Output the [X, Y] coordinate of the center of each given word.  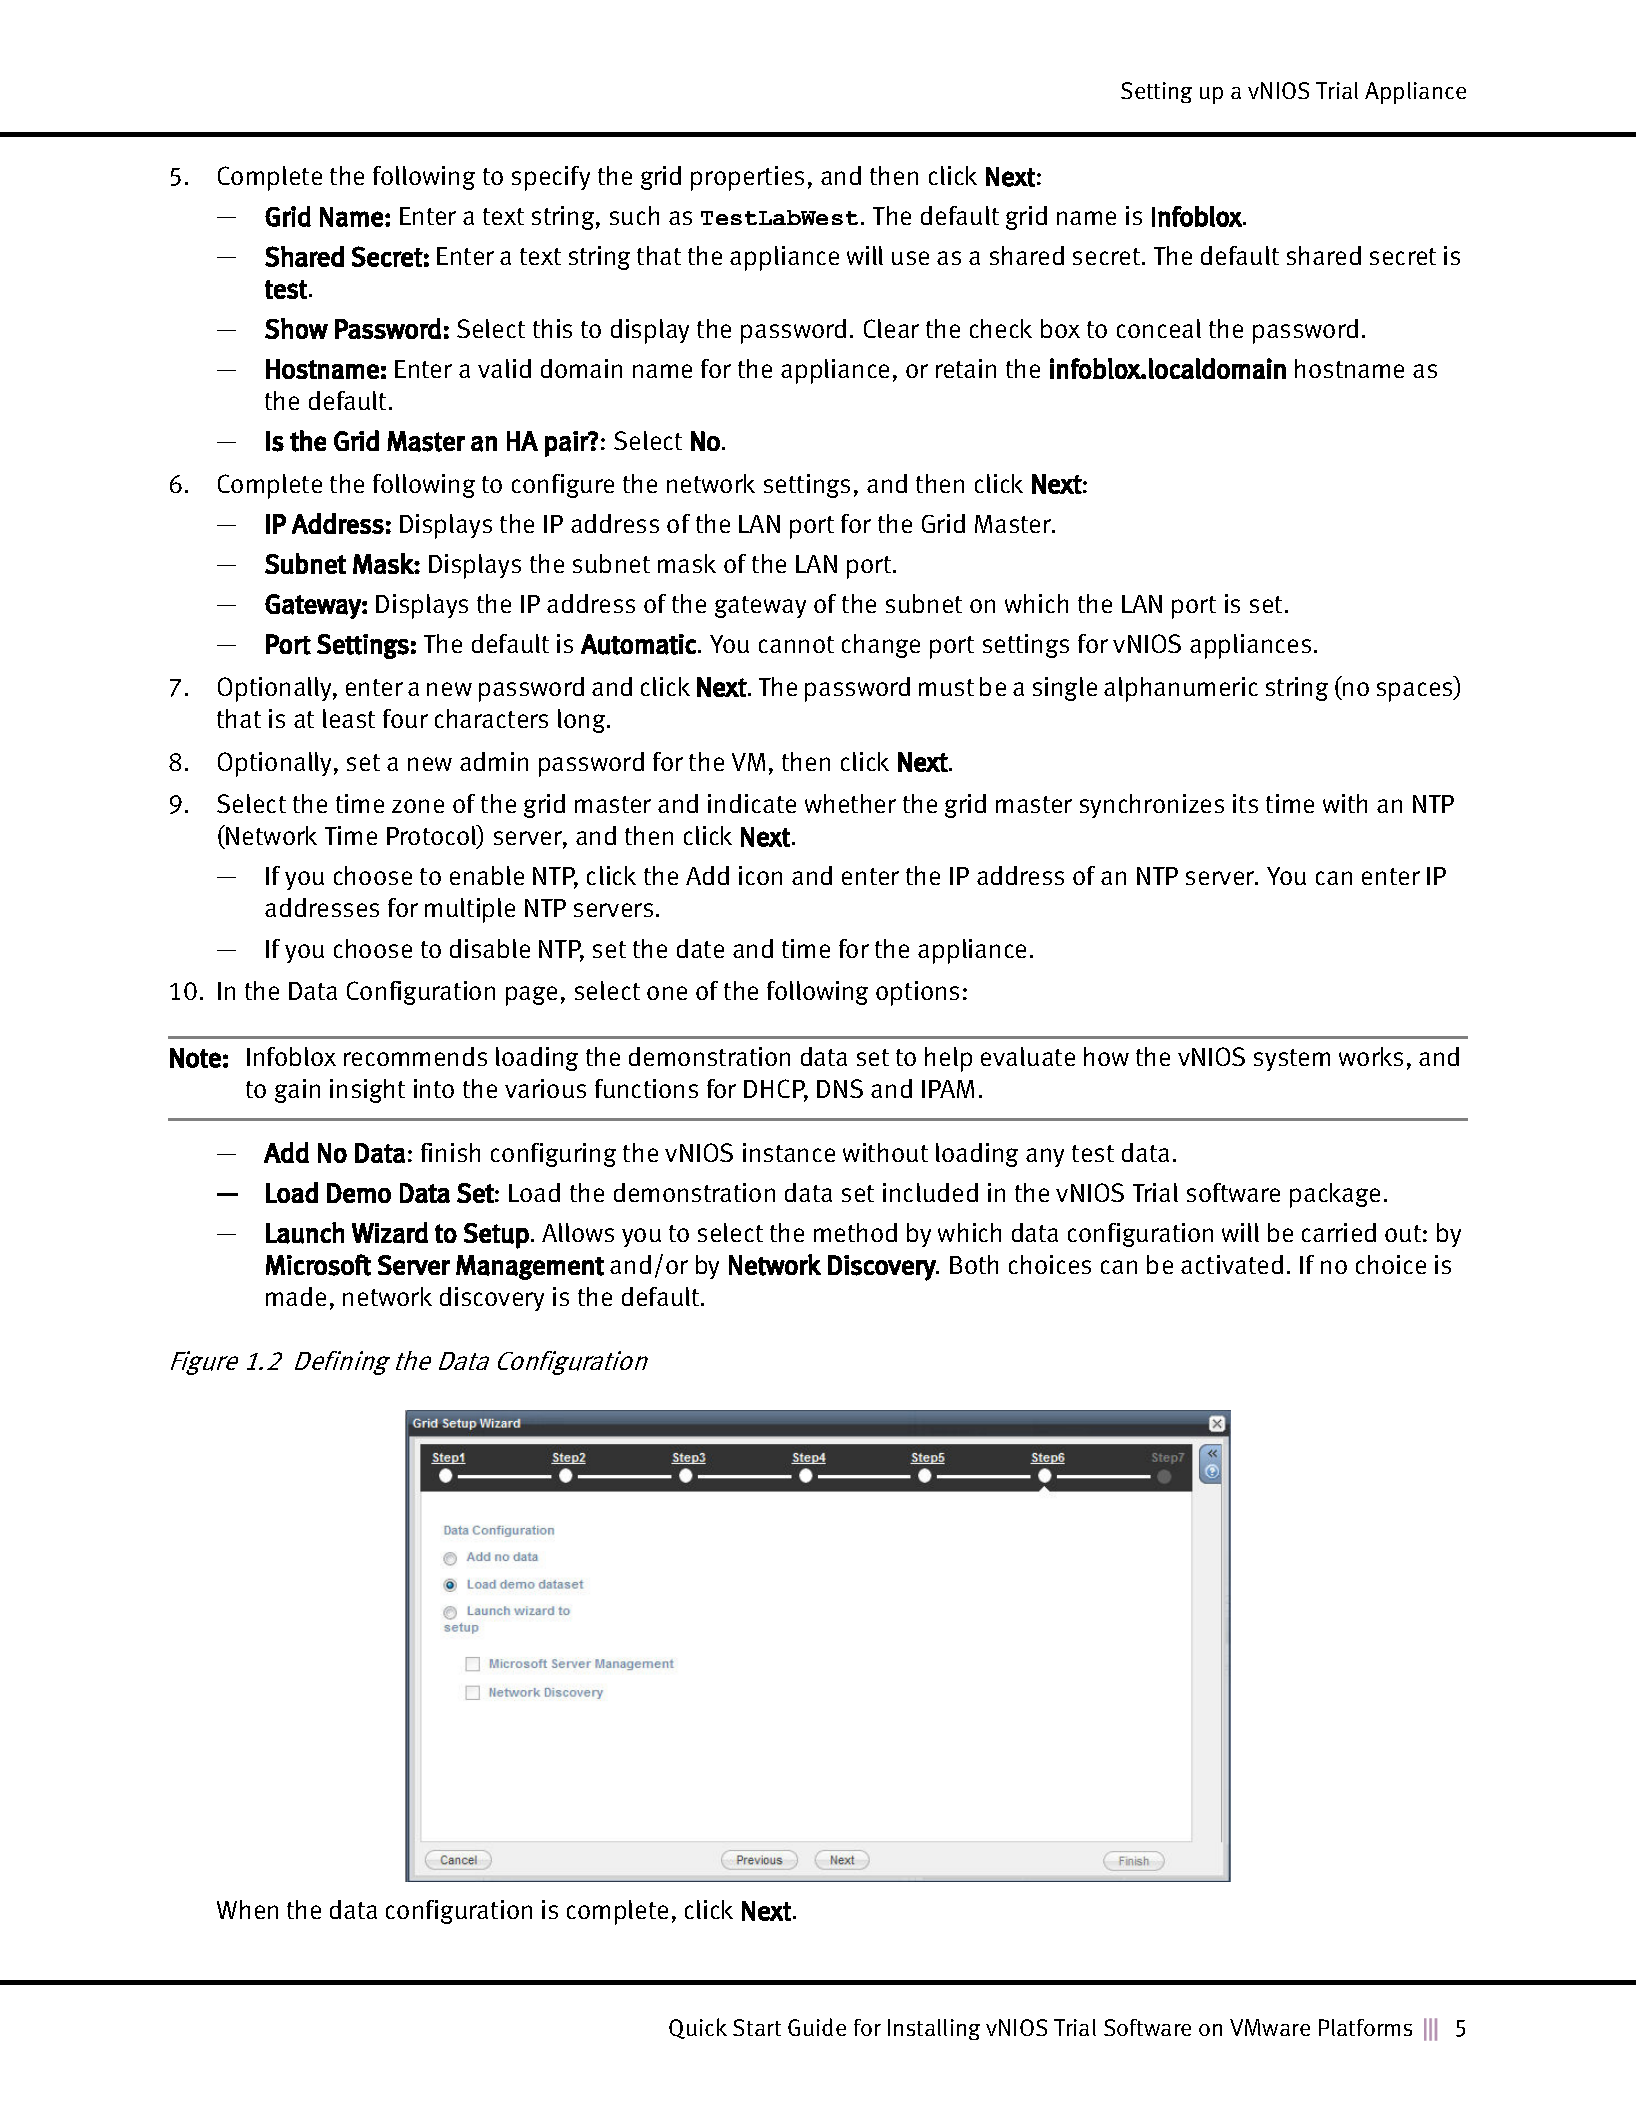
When [247, 1909]
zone [418, 806]
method [855, 1232]
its [1245, 803]
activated [1232, 1264]
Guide [817, 2027]
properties [747, 178]
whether [850, 803]
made [296, 1296]
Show [296, 328]
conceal [1159, 328]
